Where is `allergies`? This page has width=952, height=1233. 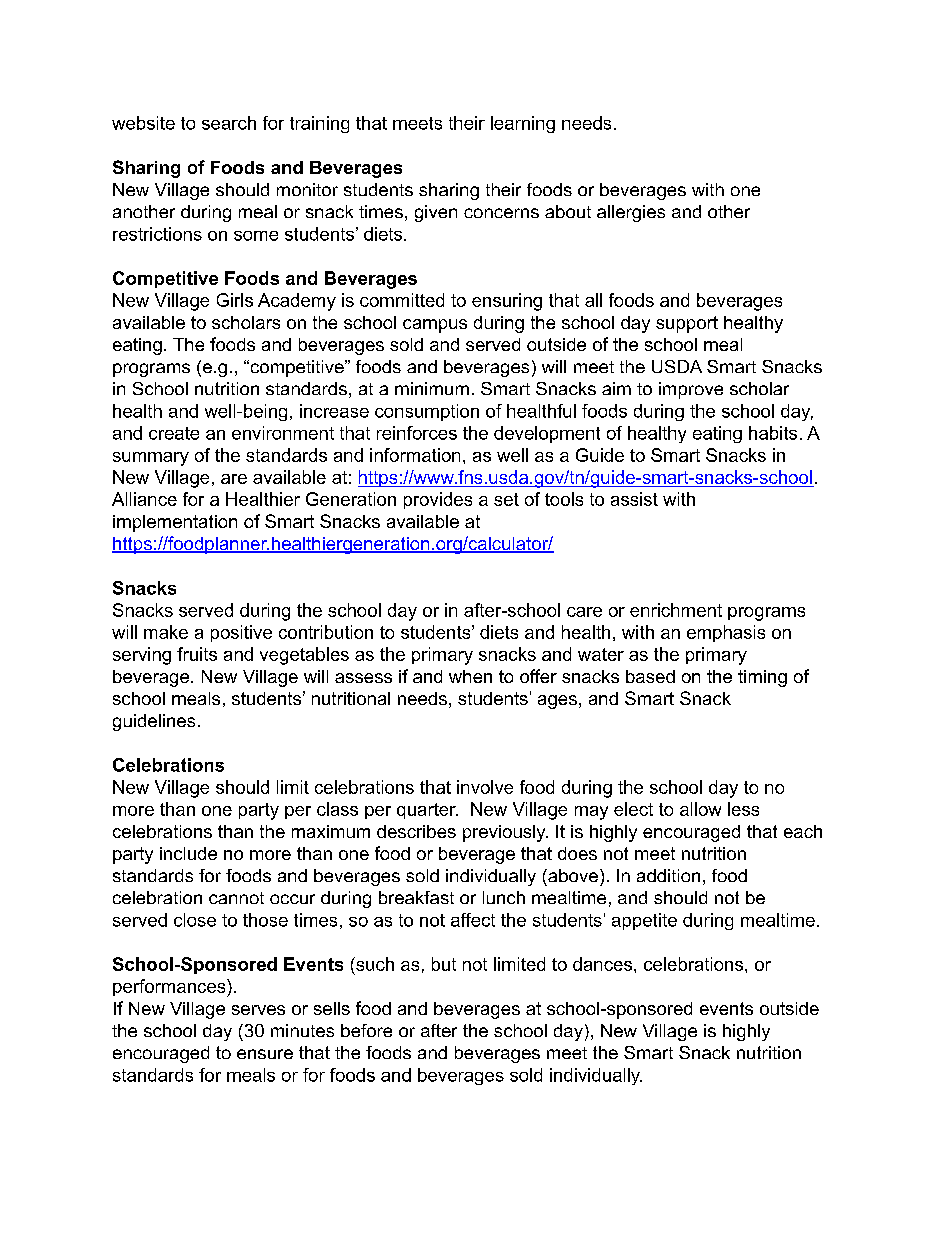 allergies is located at coordinates (631, 213).
